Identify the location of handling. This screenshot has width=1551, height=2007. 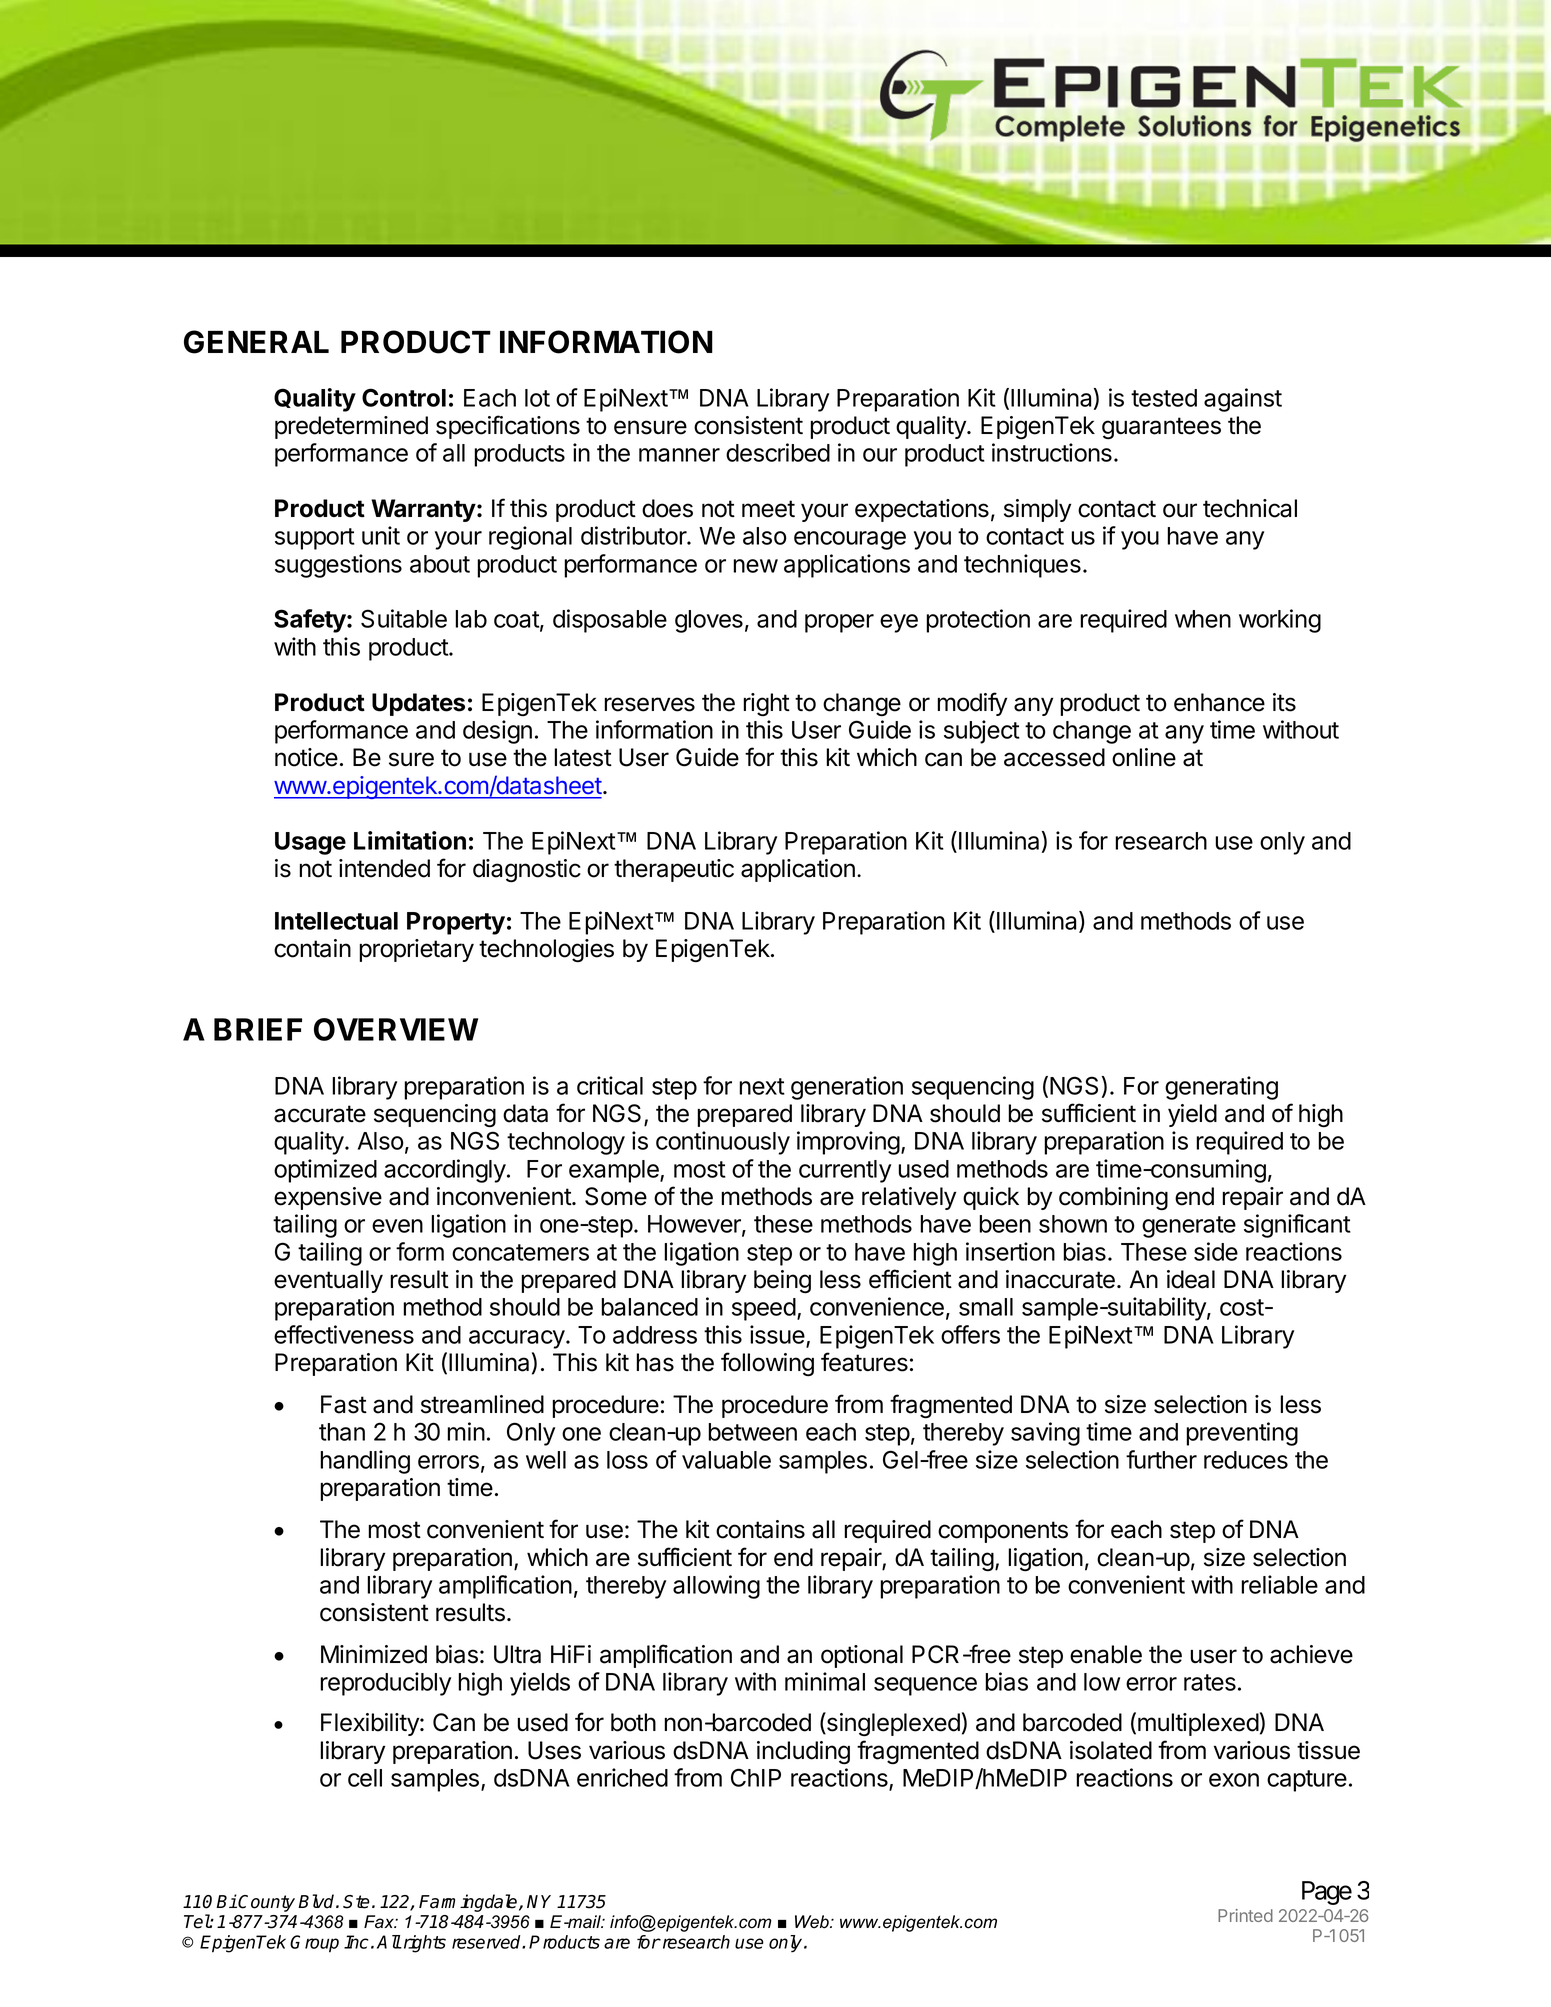
(365, 1462).
